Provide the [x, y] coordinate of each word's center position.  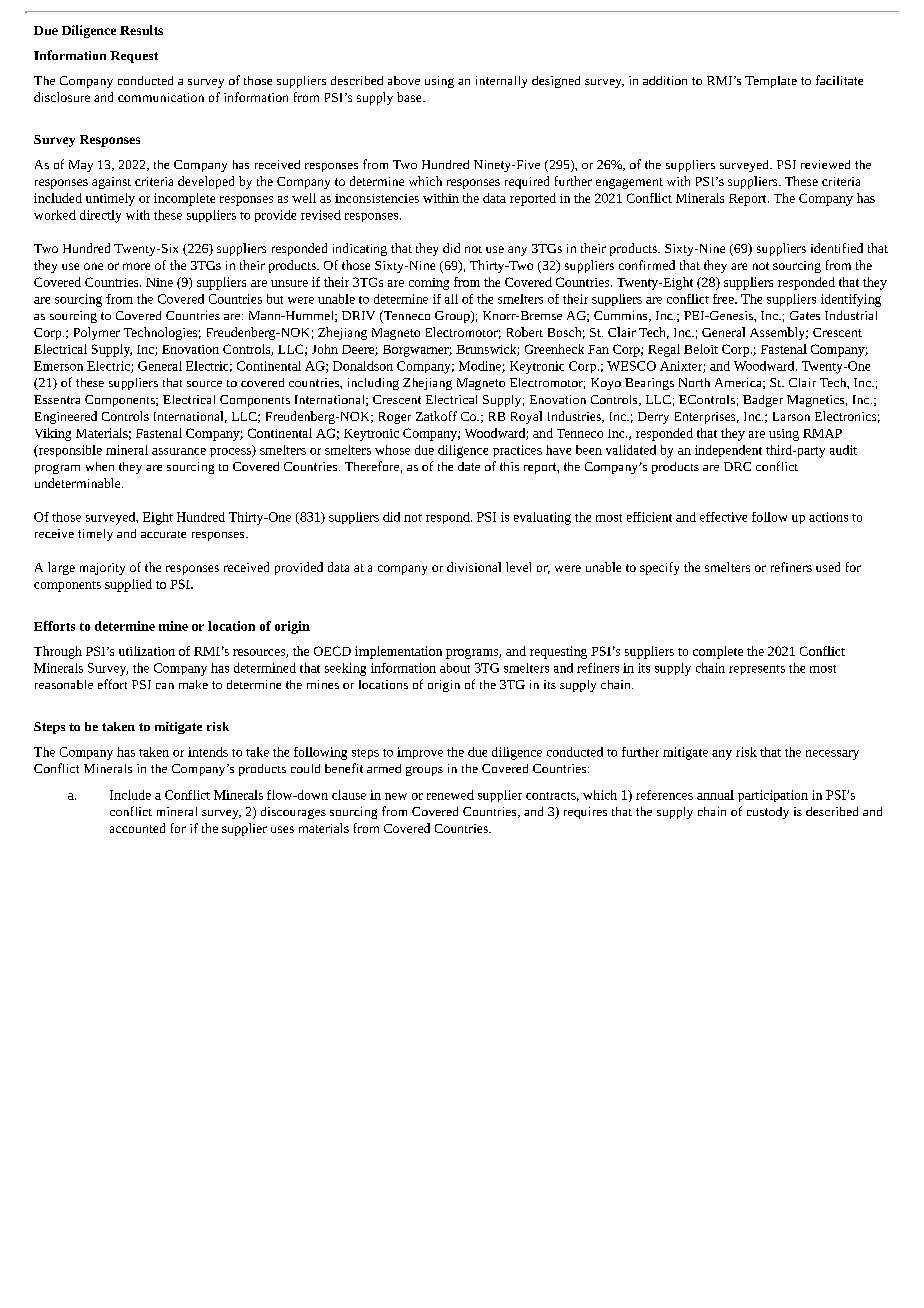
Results [141, 30]
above [404, 80]
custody [768, 813]
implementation [398, 652]
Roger [395, 418]
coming [429, 284]
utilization [147, 651]
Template [771, 82]
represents [757, 670]
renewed [450, 795]
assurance [179, 451]
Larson [791, 416]
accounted [137, 828]
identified [837, 248]
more [136, 266]
